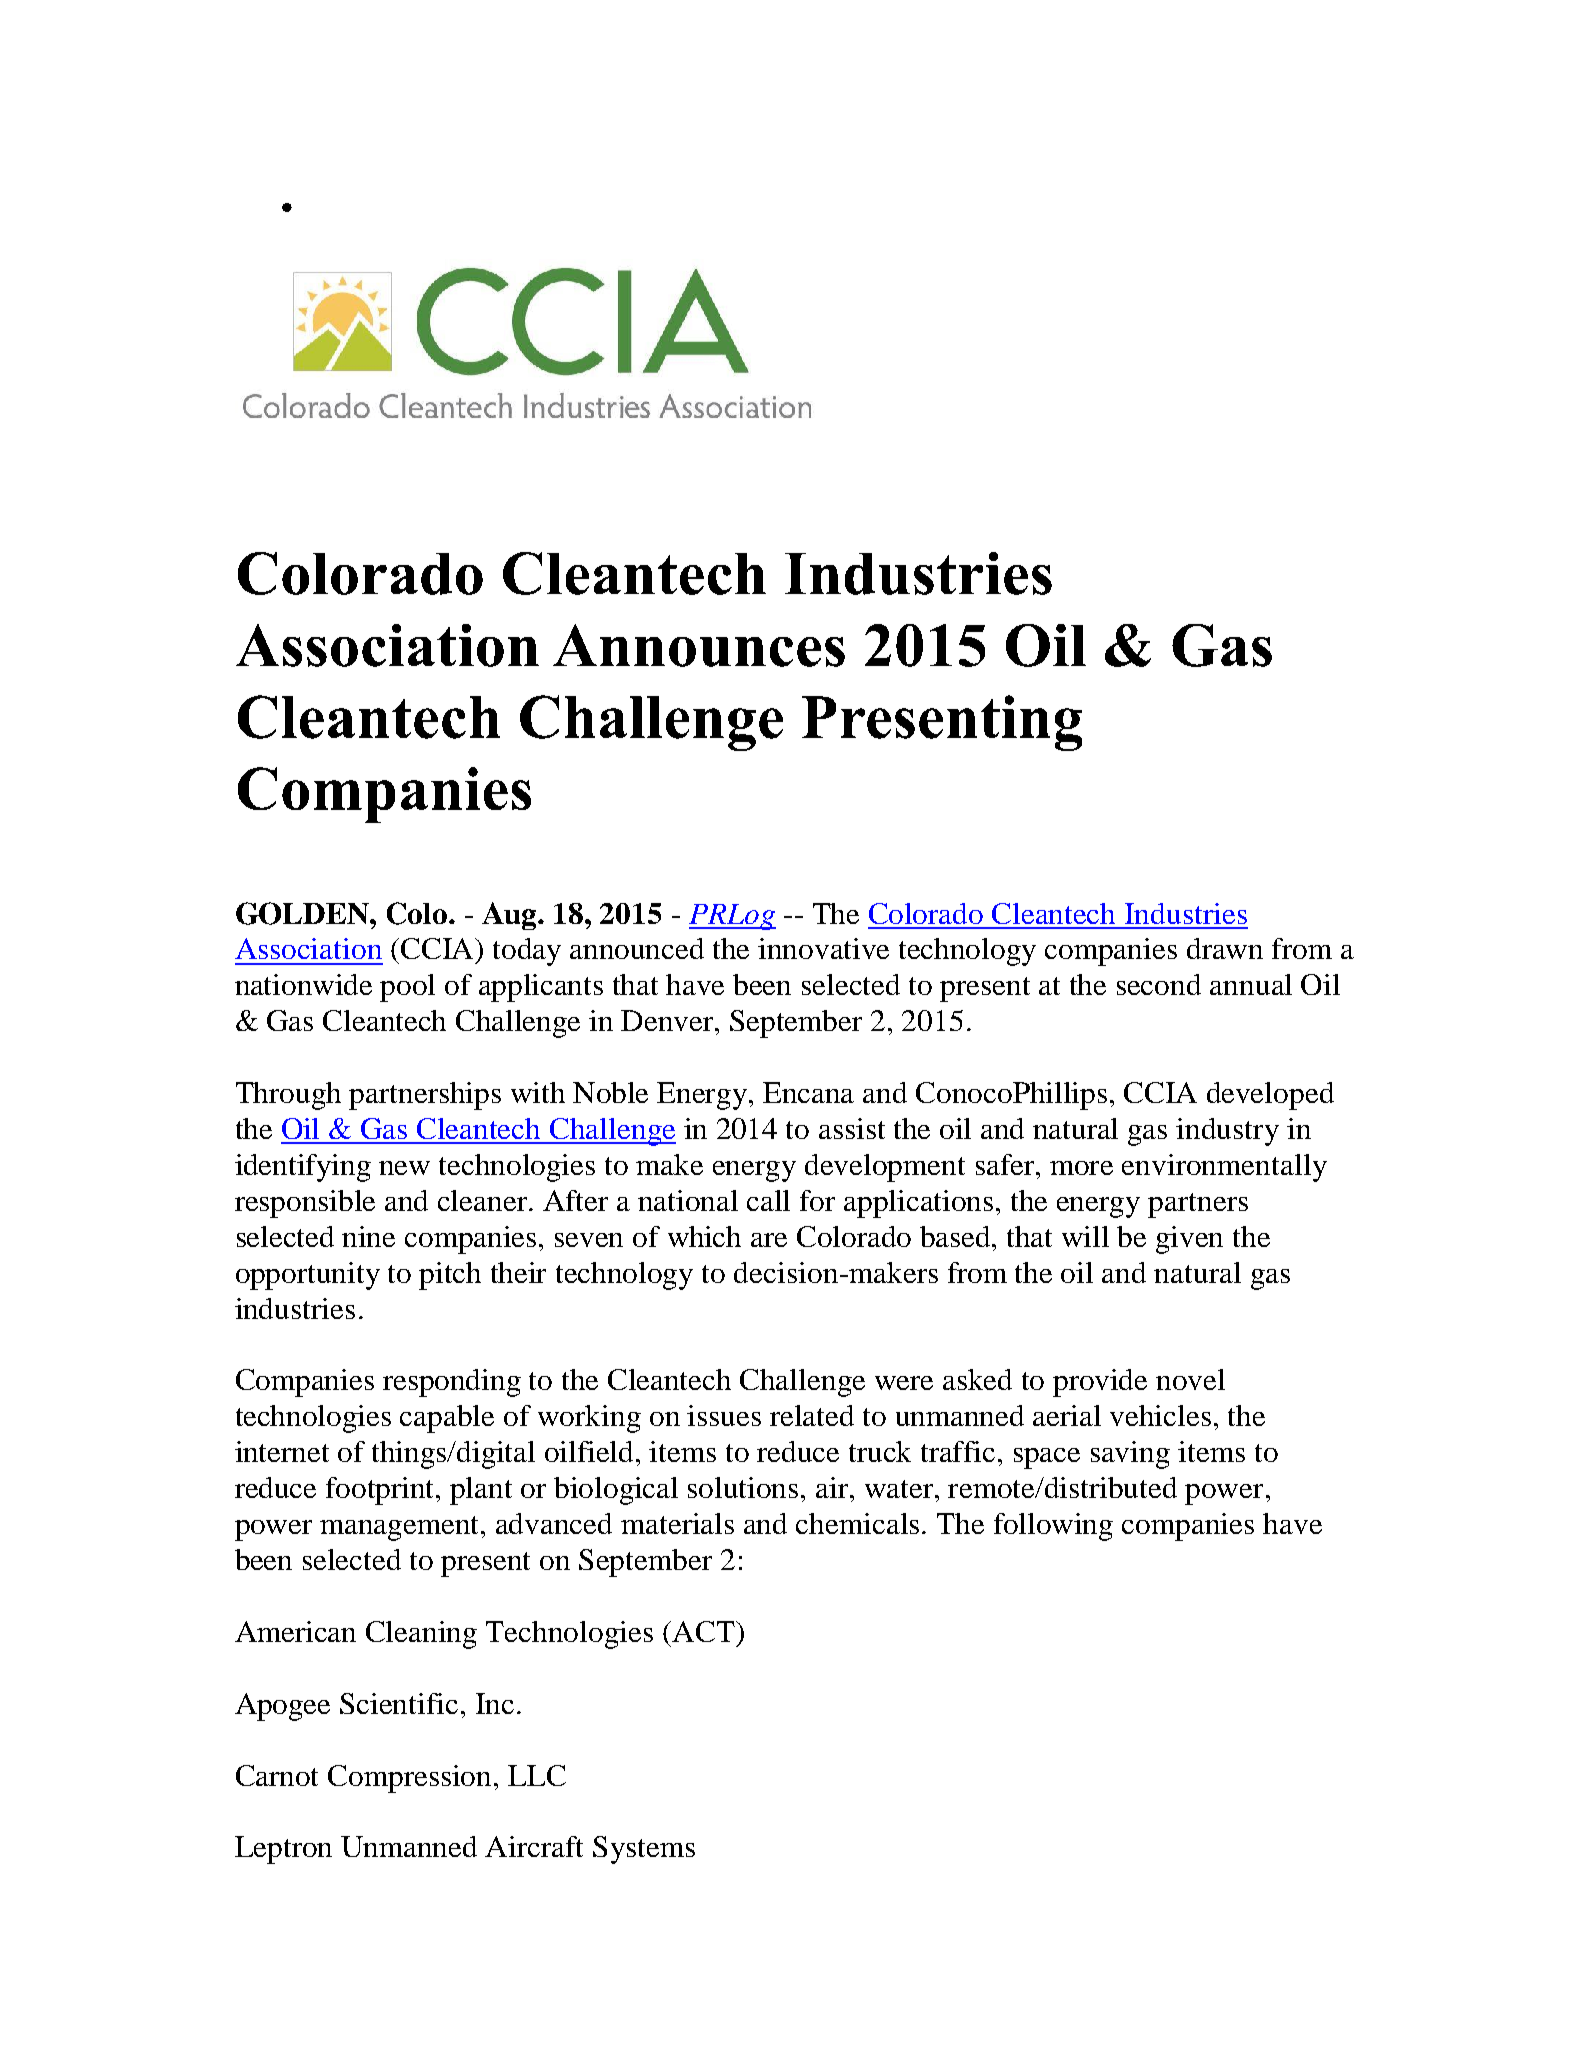  What do you see at coordinates (703, 1631) in the document?
I see `ACT` at bounding box center [703, 1631].
